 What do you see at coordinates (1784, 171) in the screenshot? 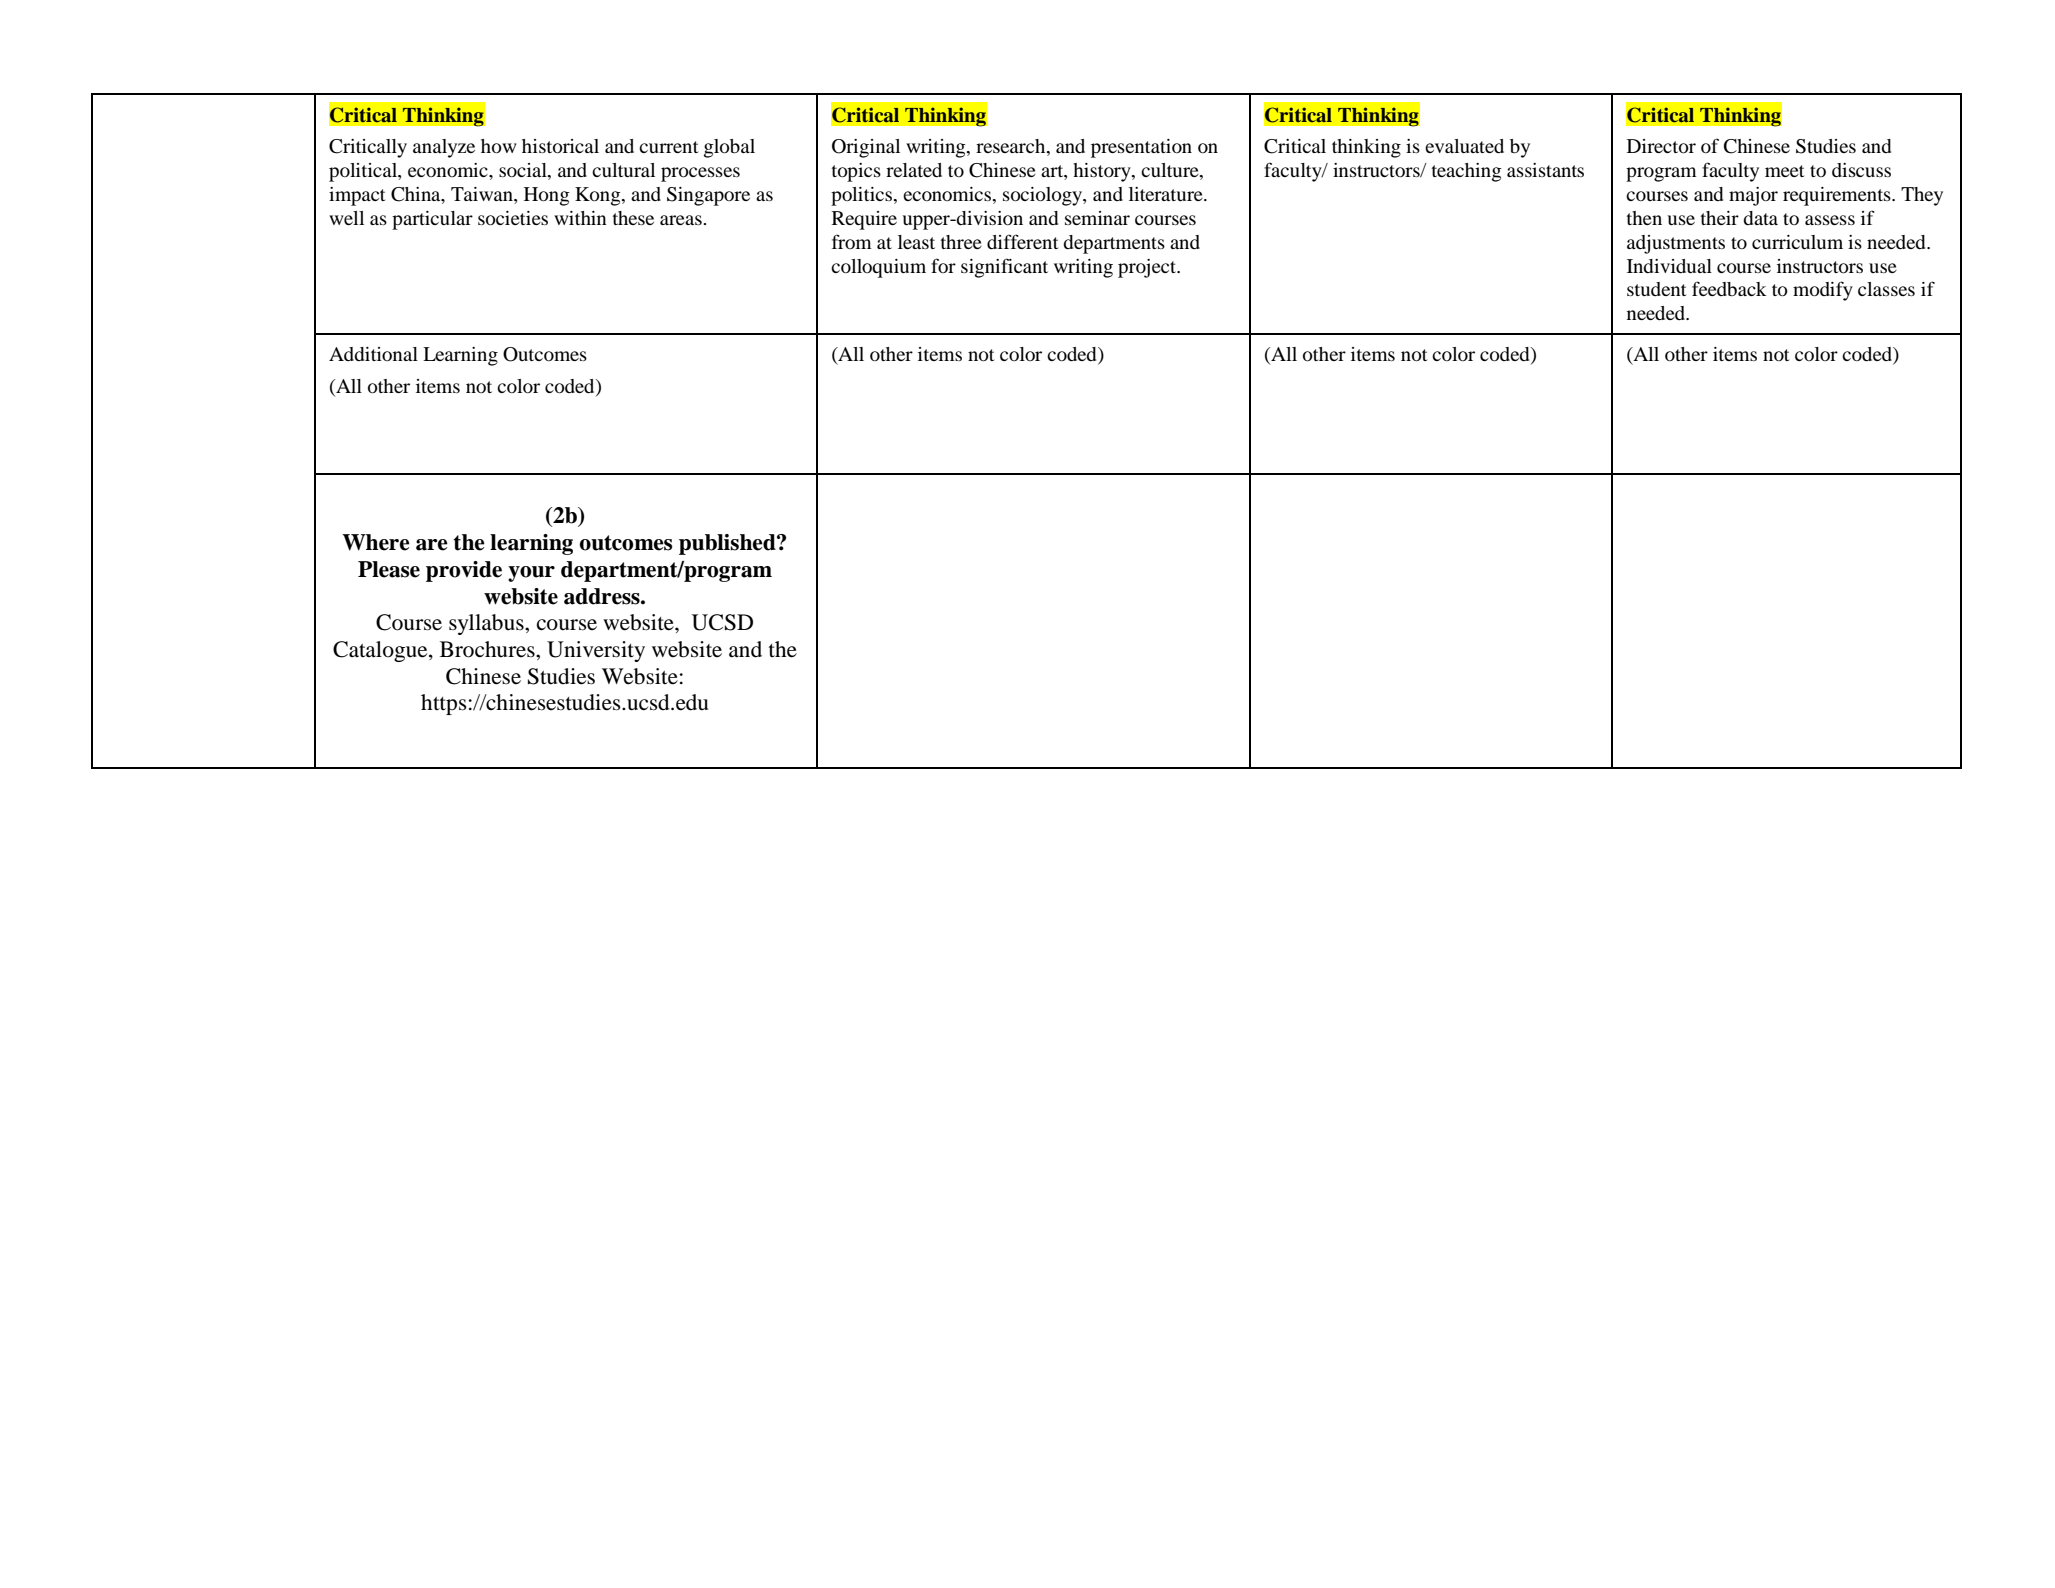
I see `meet` at bounding box center [1784, 171].
